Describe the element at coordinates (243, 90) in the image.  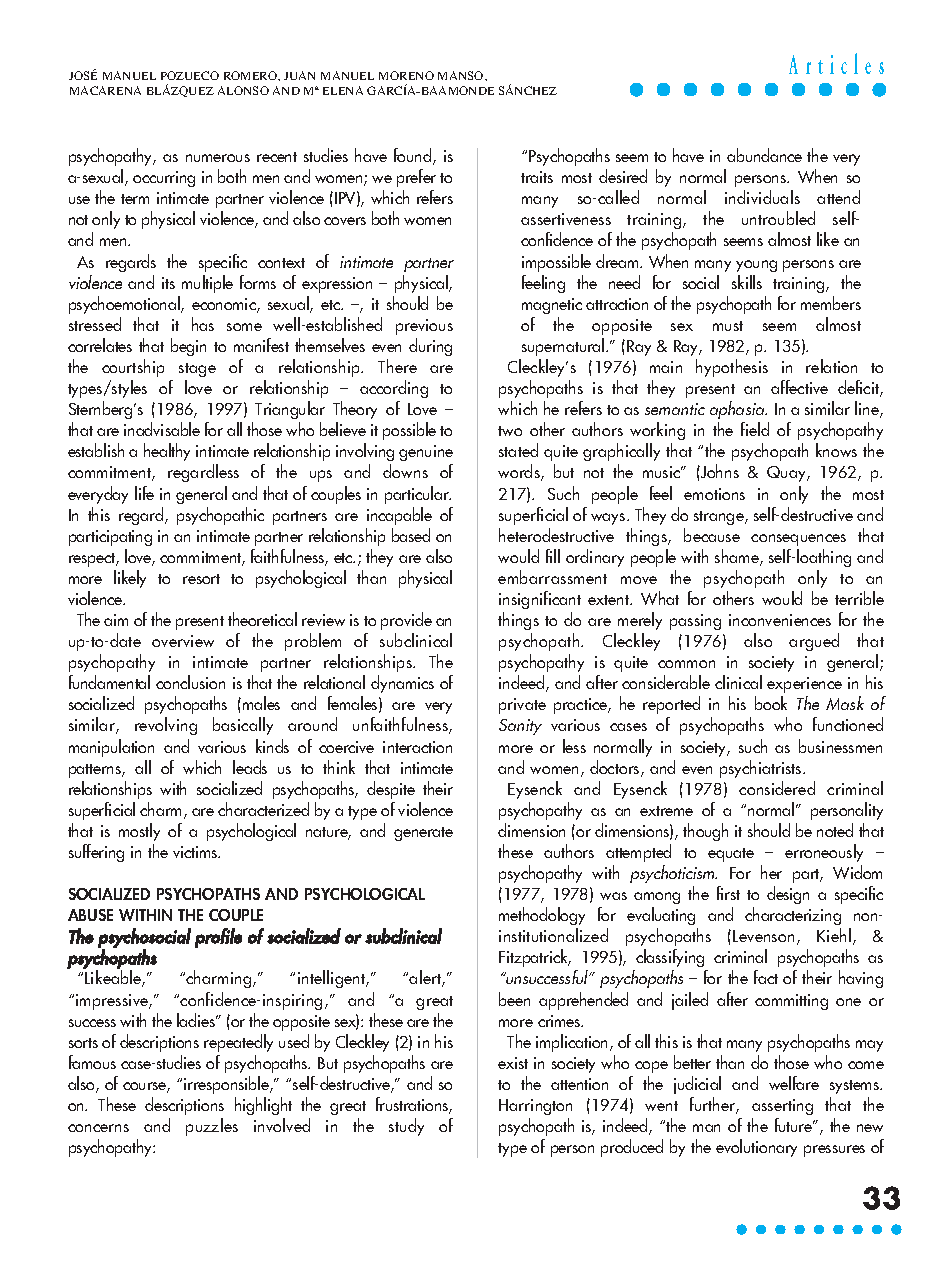
I see `ALONSO` at that location.
